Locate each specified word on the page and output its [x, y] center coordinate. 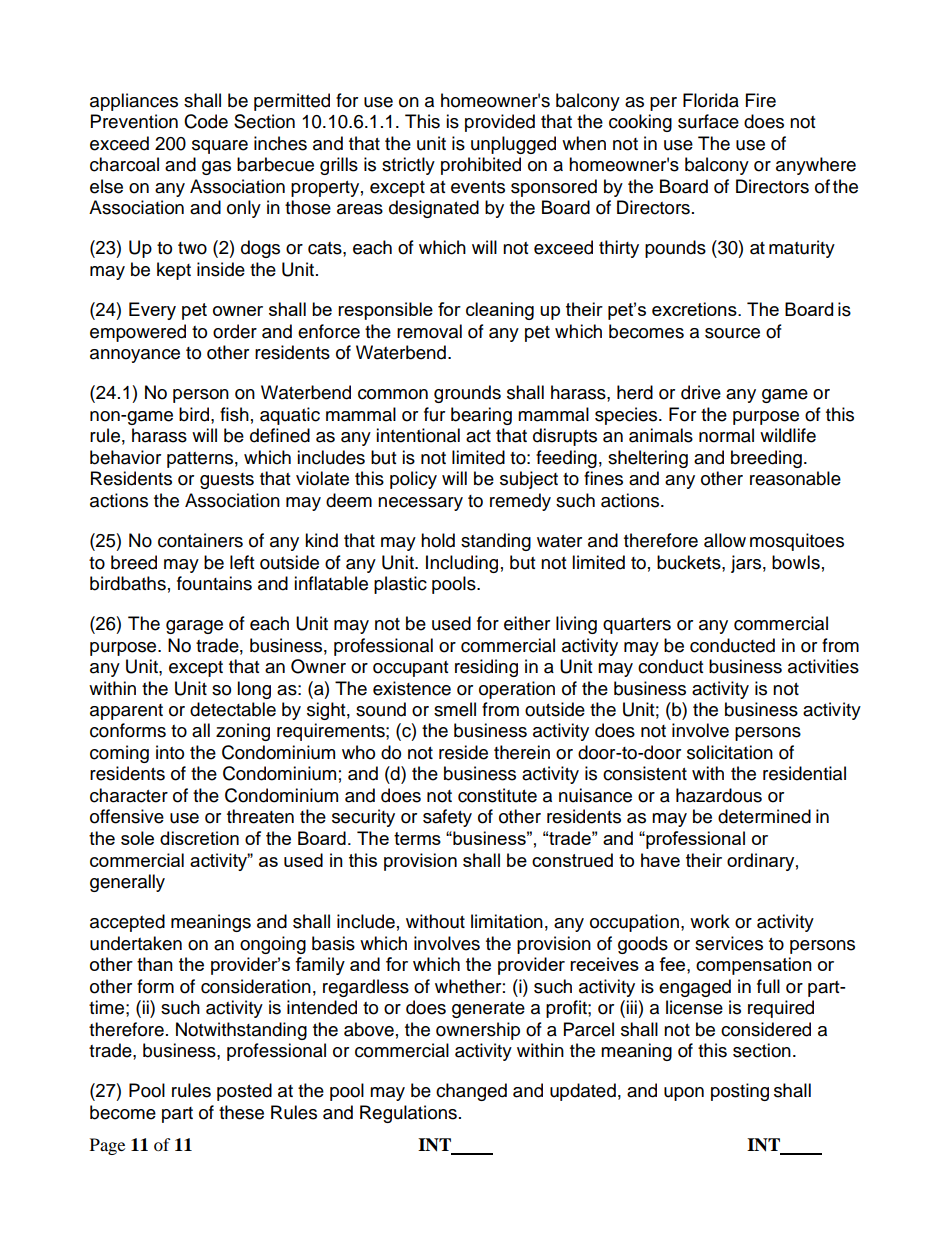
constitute [497, 795]
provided [500, 123]
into [170, 752]
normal [726, 435]
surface [708, 121]
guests [227, 481]
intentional [418, 435]
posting [740, 1092]
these [241, 1112]
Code [206, 121]
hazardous [719, 795]
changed [471, 1092]
